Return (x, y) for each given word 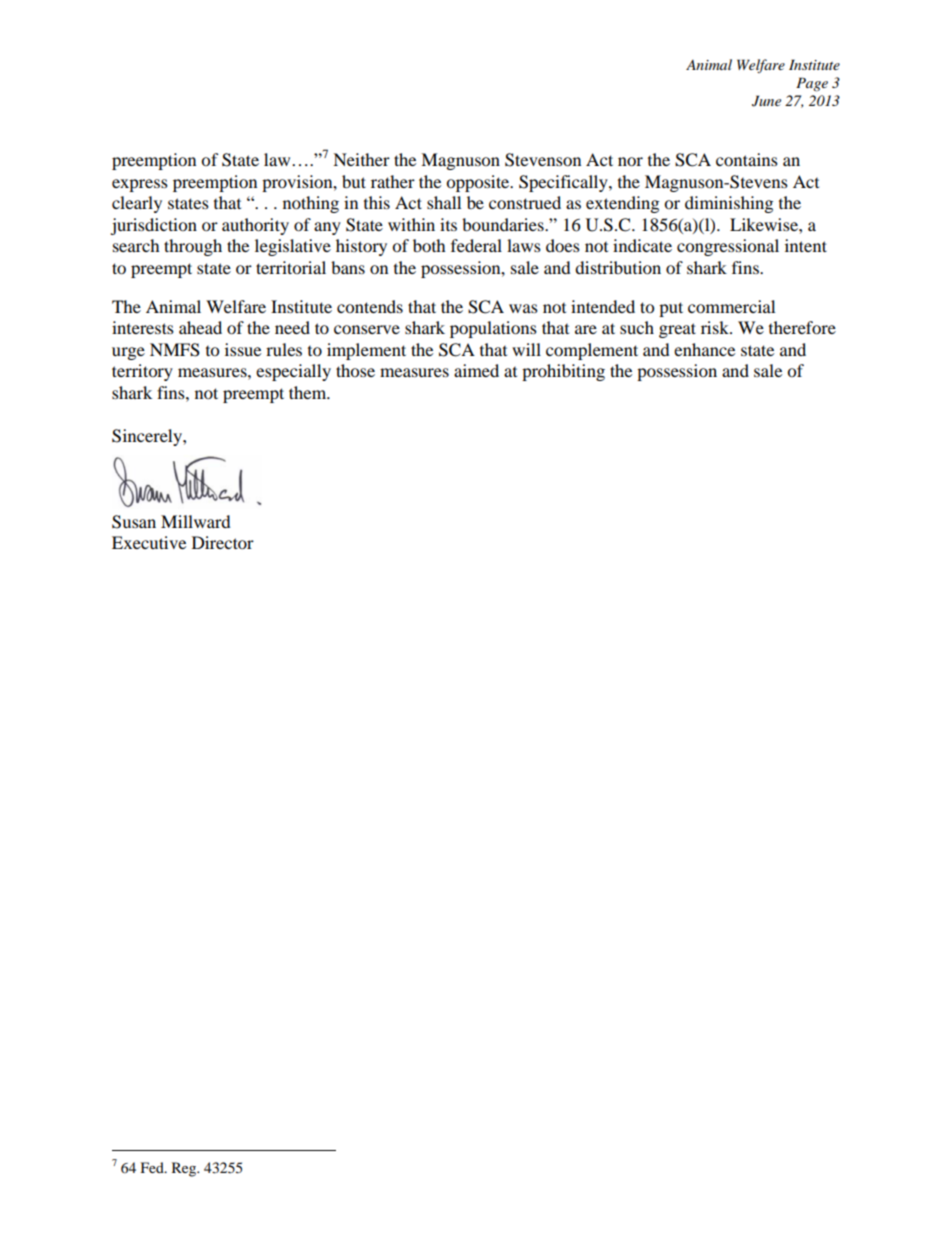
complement (592, 351)
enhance (704, 349)
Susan (134, 522)
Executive (149, 542)
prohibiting (563, 372)
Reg (185, 1169)
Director (223, 542)
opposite (479, 183)
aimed (476, 370)
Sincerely (148, 437)
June (766, 101)
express (140, 185)
